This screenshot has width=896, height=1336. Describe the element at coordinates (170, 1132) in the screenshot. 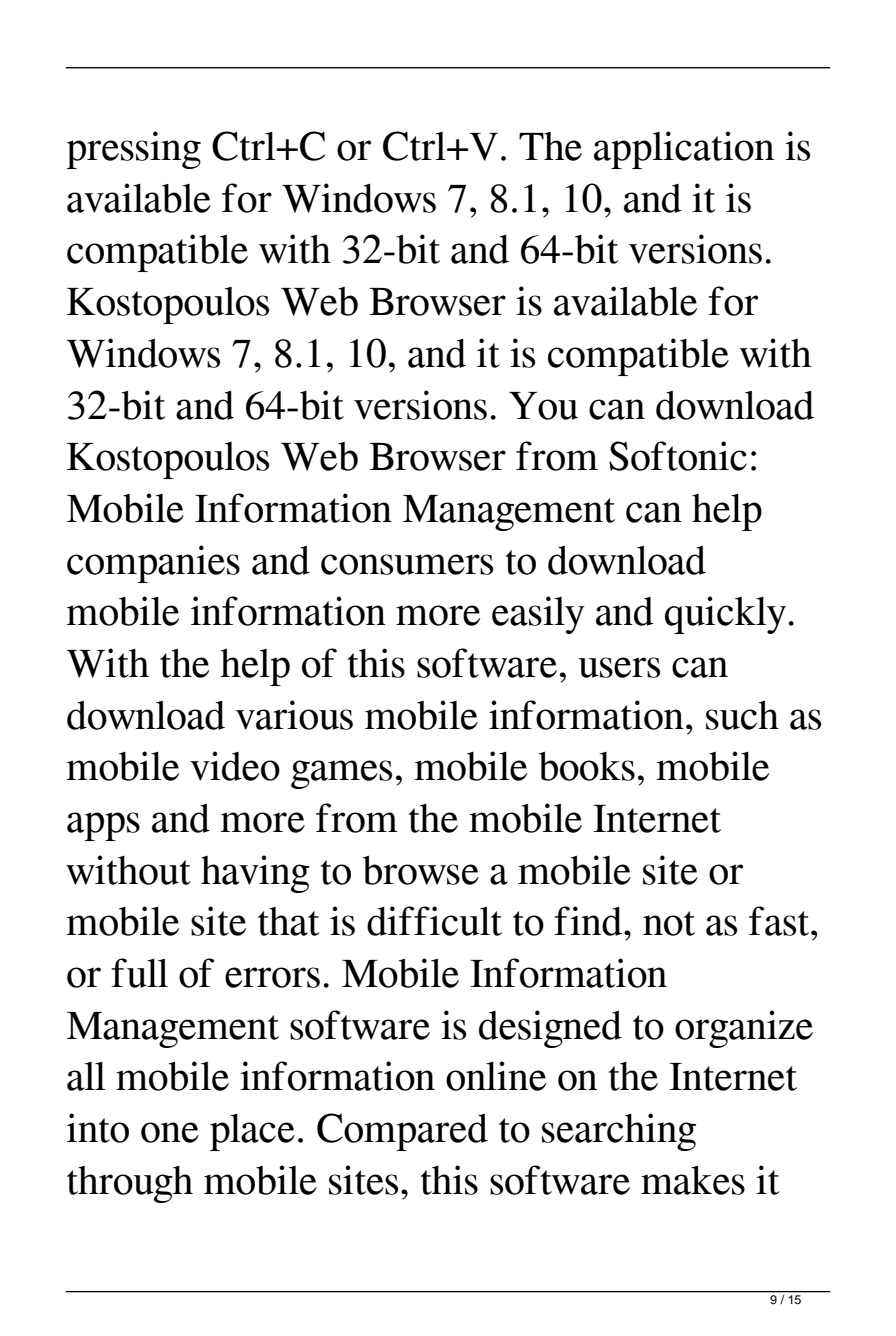

I see `one` at that location.
